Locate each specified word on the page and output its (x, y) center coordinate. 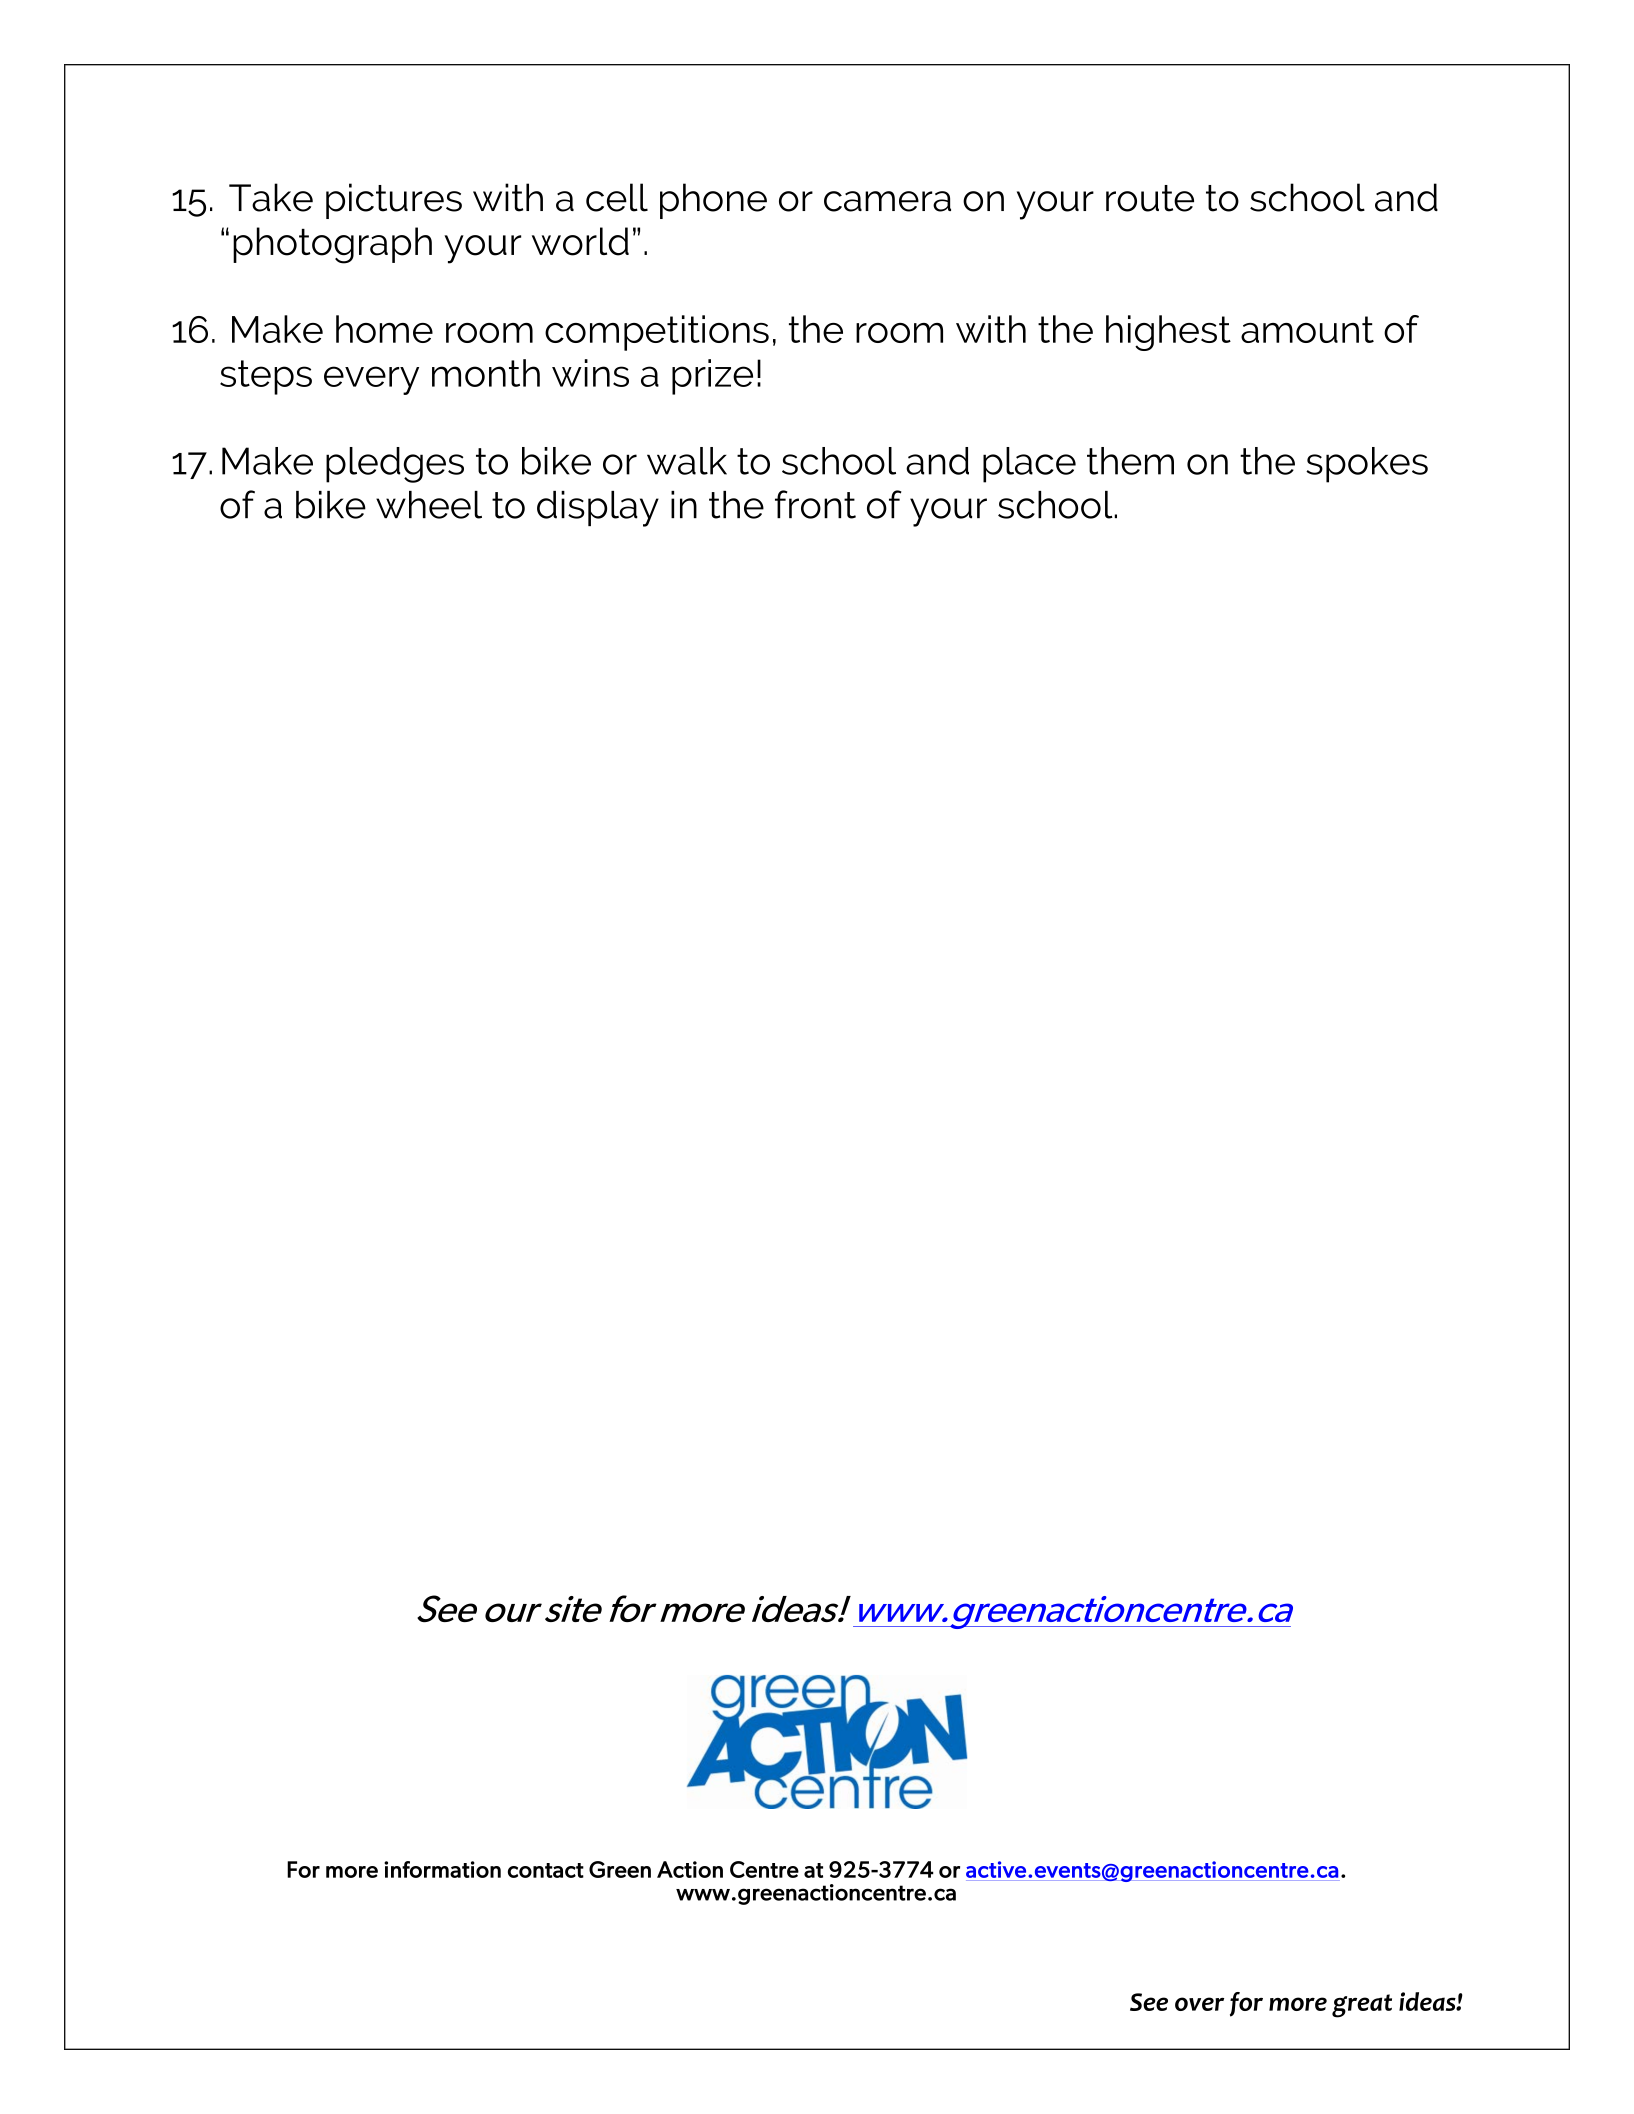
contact (546, 1870)
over (1199, 2004)
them (1130, 461)
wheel (429, 505)
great (1362, 2006)
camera (887, 201)
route (1150, 198)
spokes (1367, 465)
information (442, 1869)
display (598, 509)
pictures (394, 201)
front (815, 504)
